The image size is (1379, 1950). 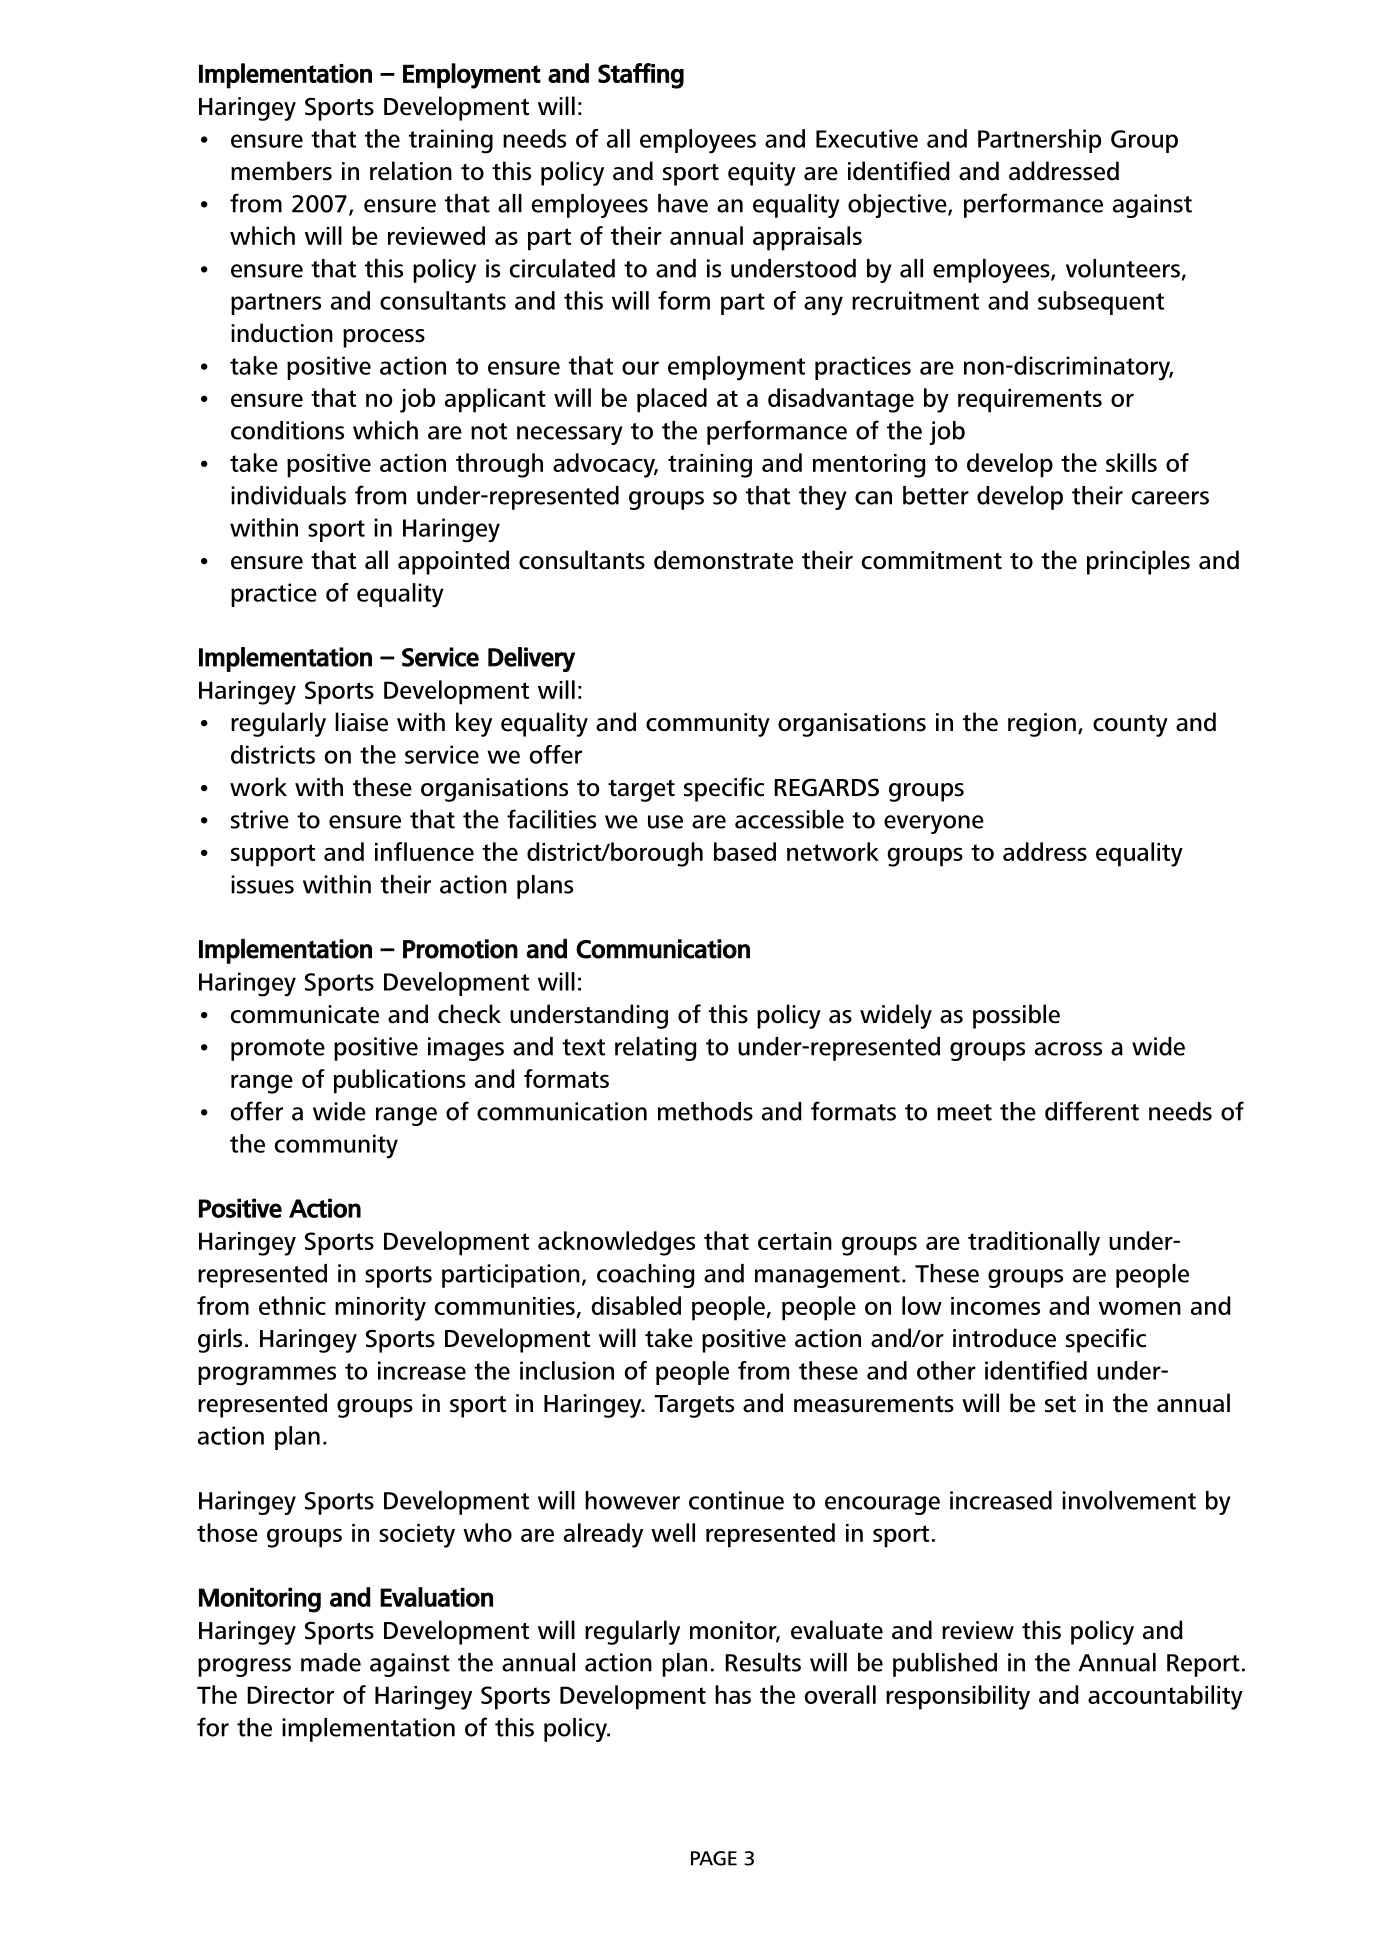 I want to click on members, so click(x=281, y=171).
